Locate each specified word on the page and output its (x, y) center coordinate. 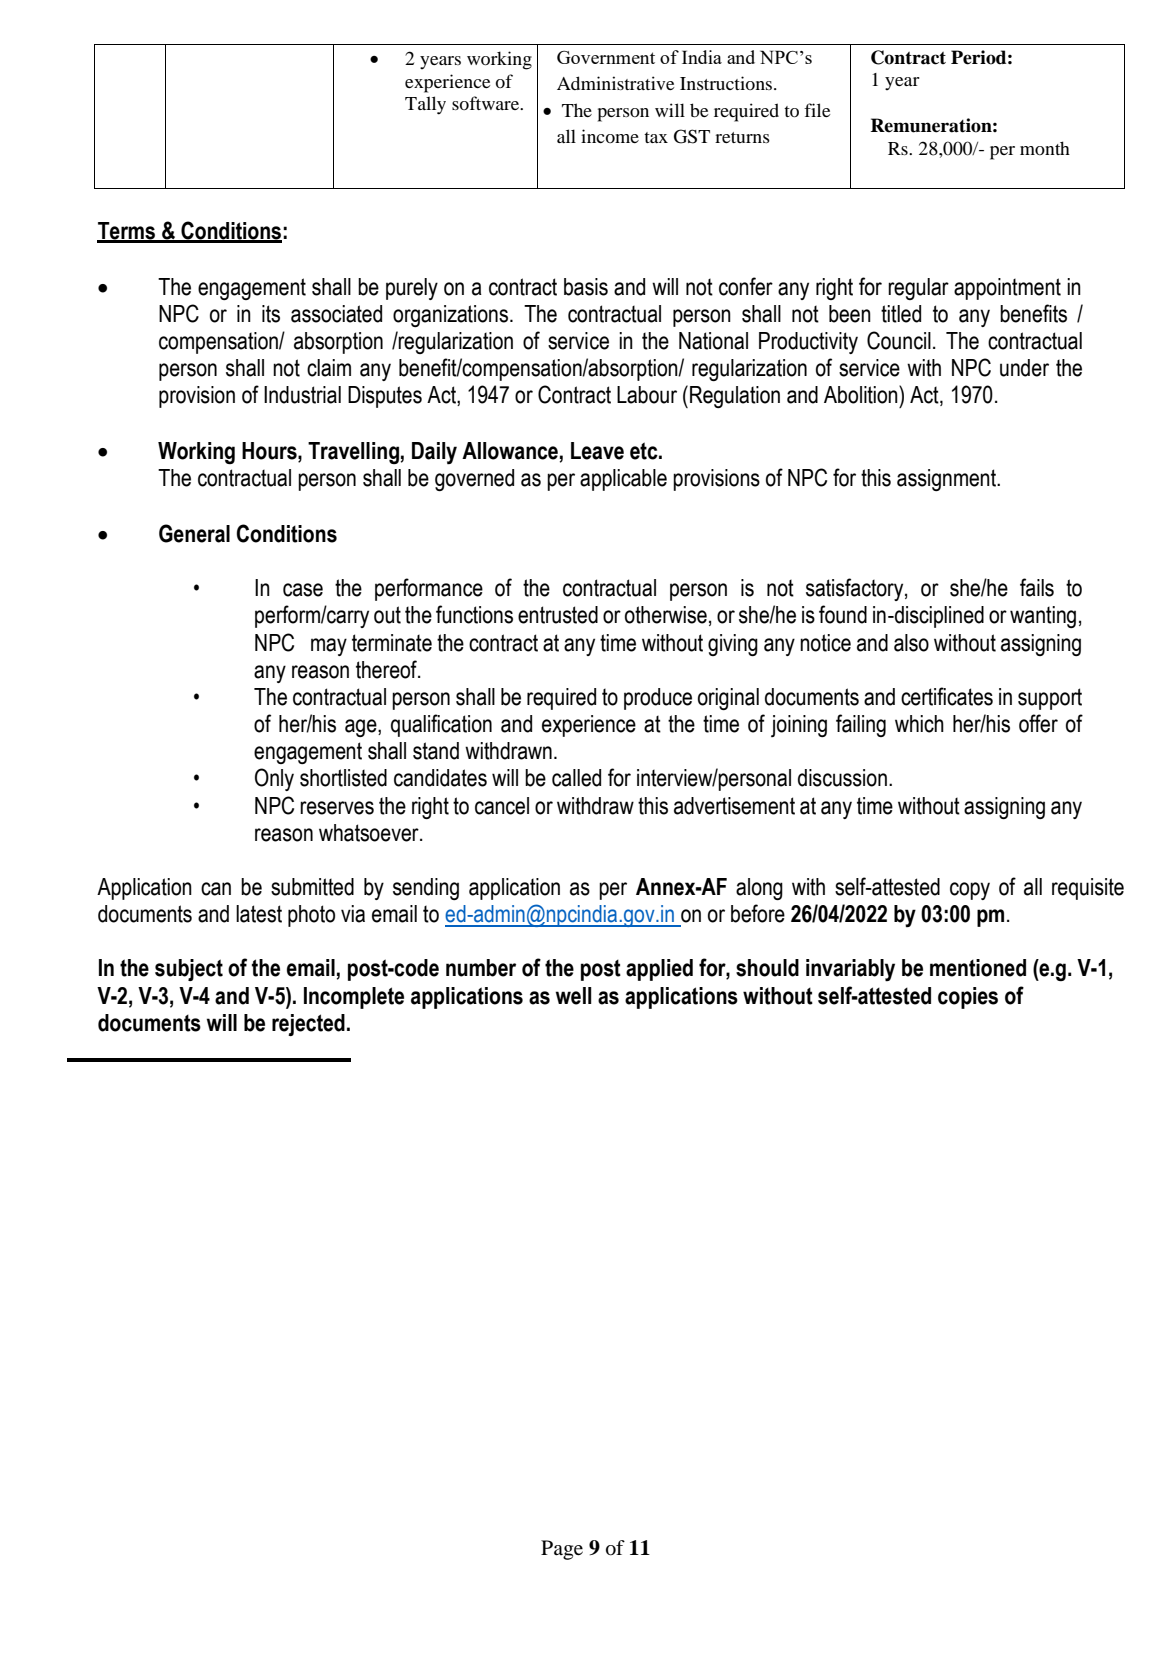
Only (274, 779)
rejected (308, 1025)
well (573, 996)
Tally (425, 105)
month (1045, 148)
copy (970, 891)
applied (659, 970)
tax (656, 137)
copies (968, 998)
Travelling (353, 453)
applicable (623, 480)
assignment (948, 480)
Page (562, 1550)
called (576, 778)
